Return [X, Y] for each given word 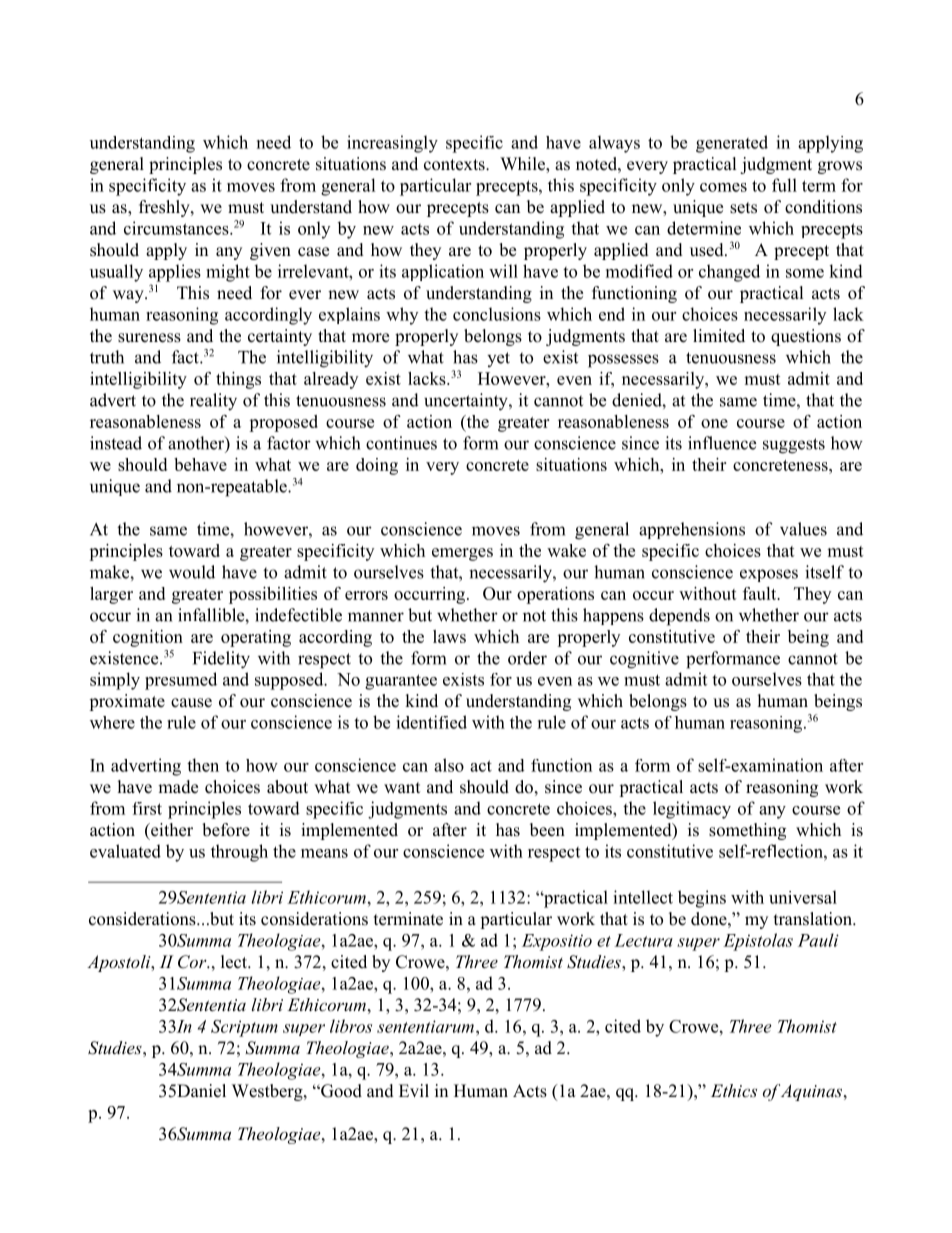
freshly [165, 208]
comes [723, 187]
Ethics [734, 1090]
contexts [455, 165]
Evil [414, 1090]
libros [351, 1026]
